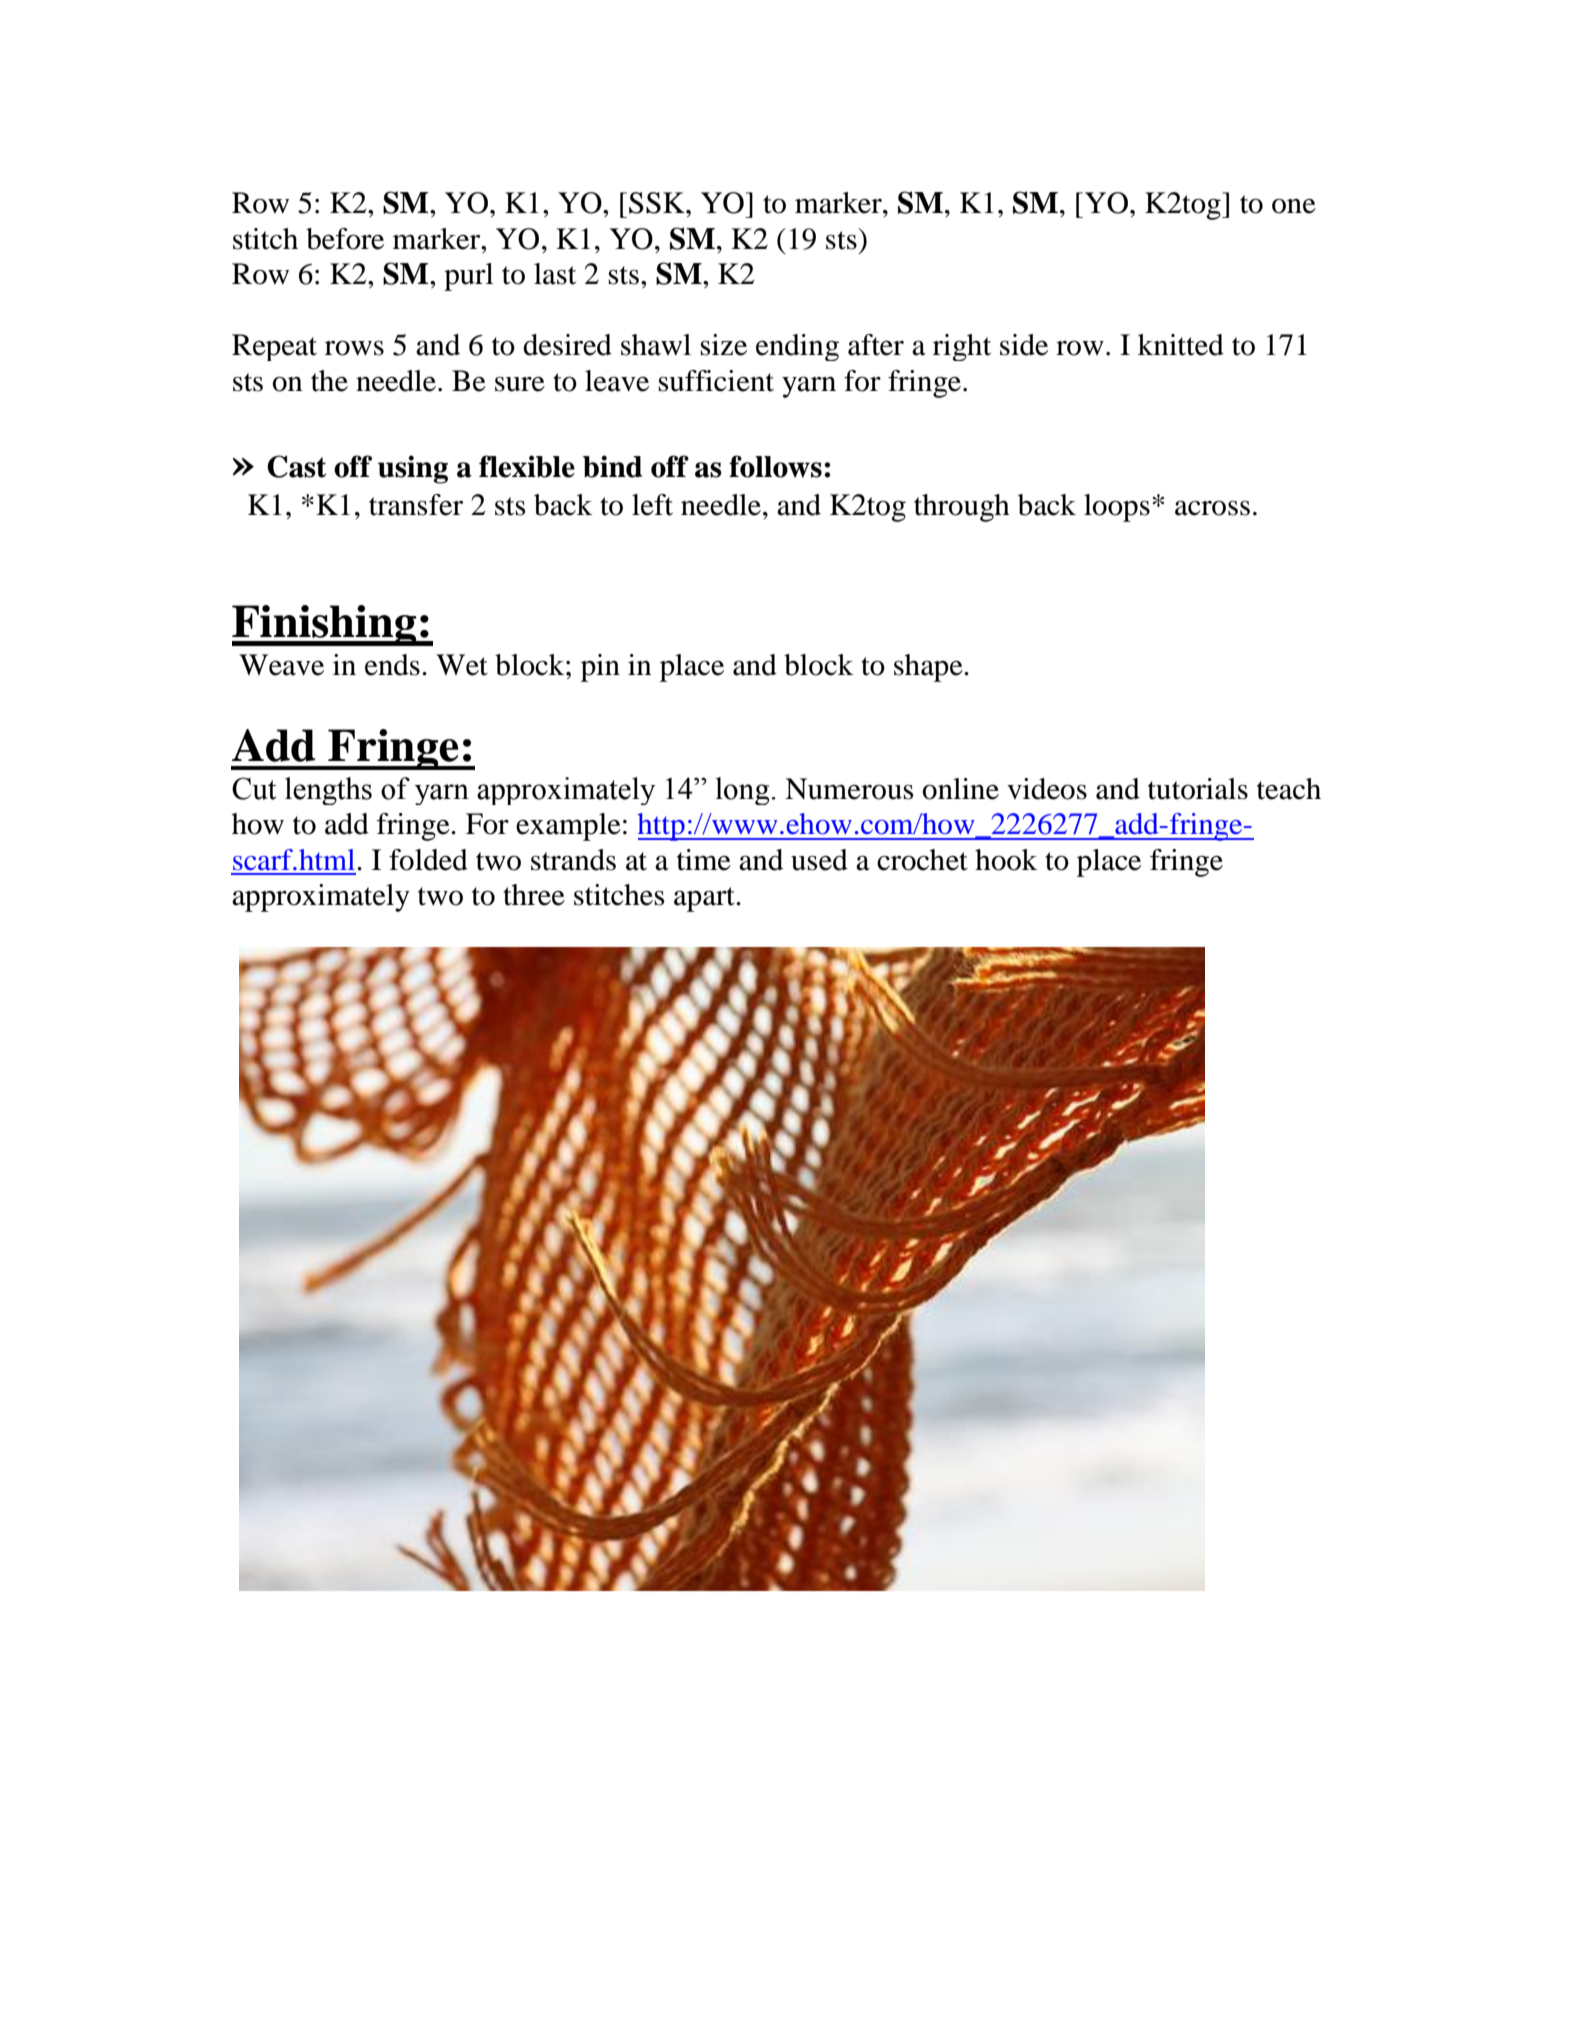 This page has width=1575, height=2038. I want to click on using, so click(413, 469).
